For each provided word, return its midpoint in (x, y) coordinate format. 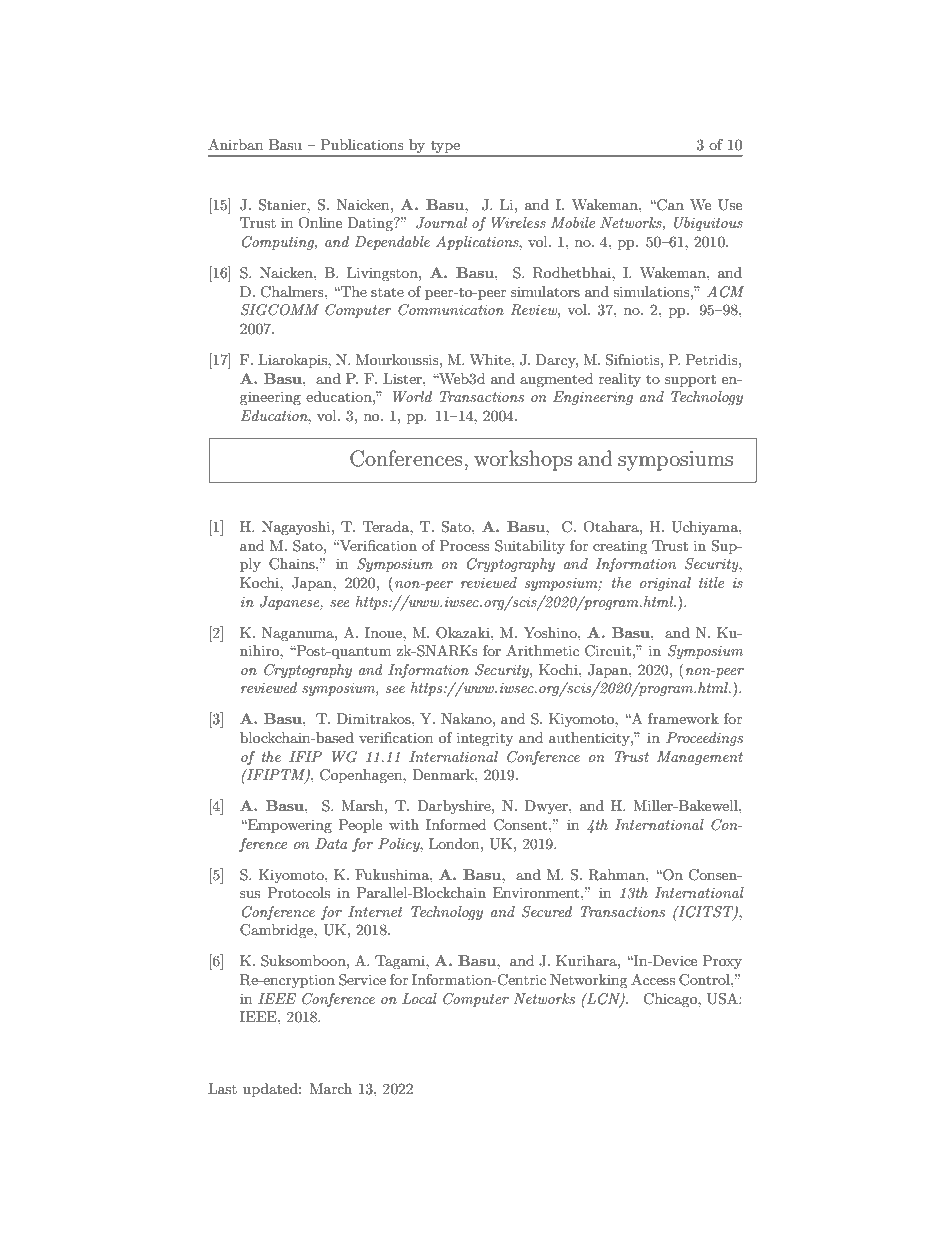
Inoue (384, 632)
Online (320, 223)
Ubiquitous (708, 224)
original (665, 584)
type (445, 148)
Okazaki (464, 633)
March (331, 1088)
